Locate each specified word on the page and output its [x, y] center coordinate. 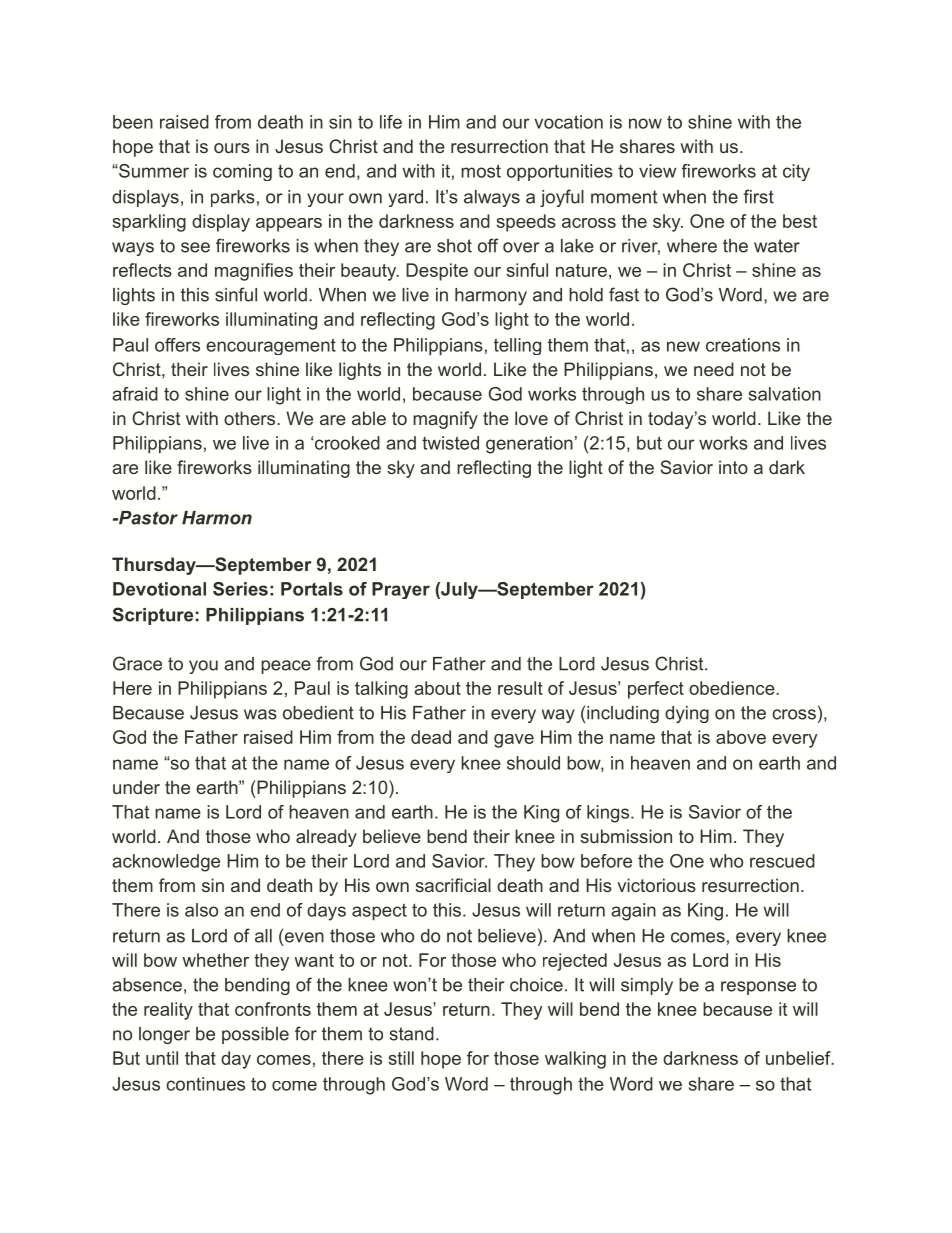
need [714, 369]
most [481, 171]
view [657, 171]
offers [177, 345]
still [401, 1058]
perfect [656, 690]
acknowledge [166, 863]
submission [626, 836]
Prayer [401, 590]
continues [205, 1084]
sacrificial [453, 885]
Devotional [159, 589]
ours [232, 148]
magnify [445, 420]
